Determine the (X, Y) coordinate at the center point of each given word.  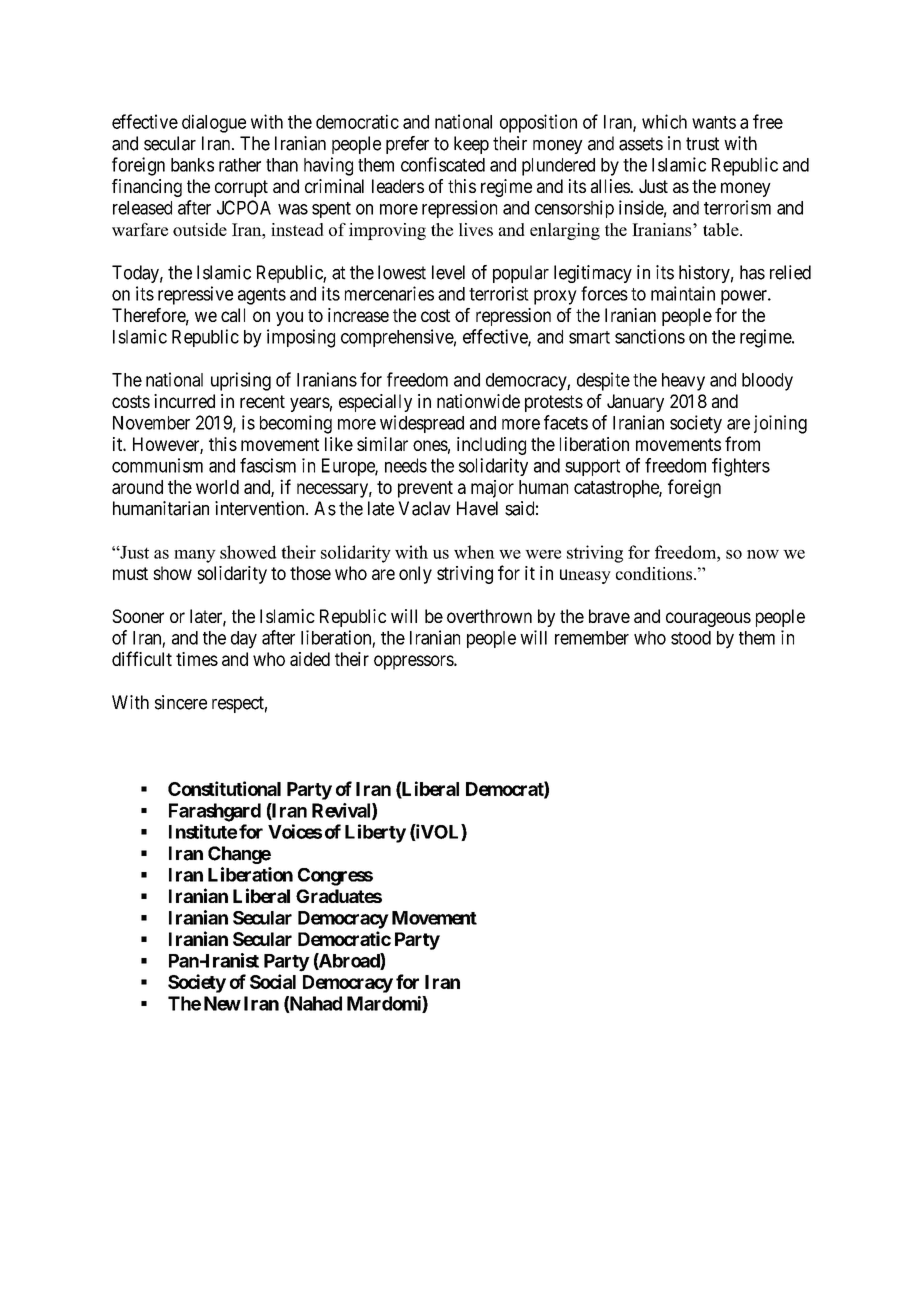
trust (702, 144)
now (763, 554)
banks (192, 165)
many (195, 556)
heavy (683, 382)
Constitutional (224, 788)
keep (471, 145)
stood (691, 638)
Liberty (375, 833)
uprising (241, 381)
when (474, 552)
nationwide (478, 401)
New (222, 1003)
